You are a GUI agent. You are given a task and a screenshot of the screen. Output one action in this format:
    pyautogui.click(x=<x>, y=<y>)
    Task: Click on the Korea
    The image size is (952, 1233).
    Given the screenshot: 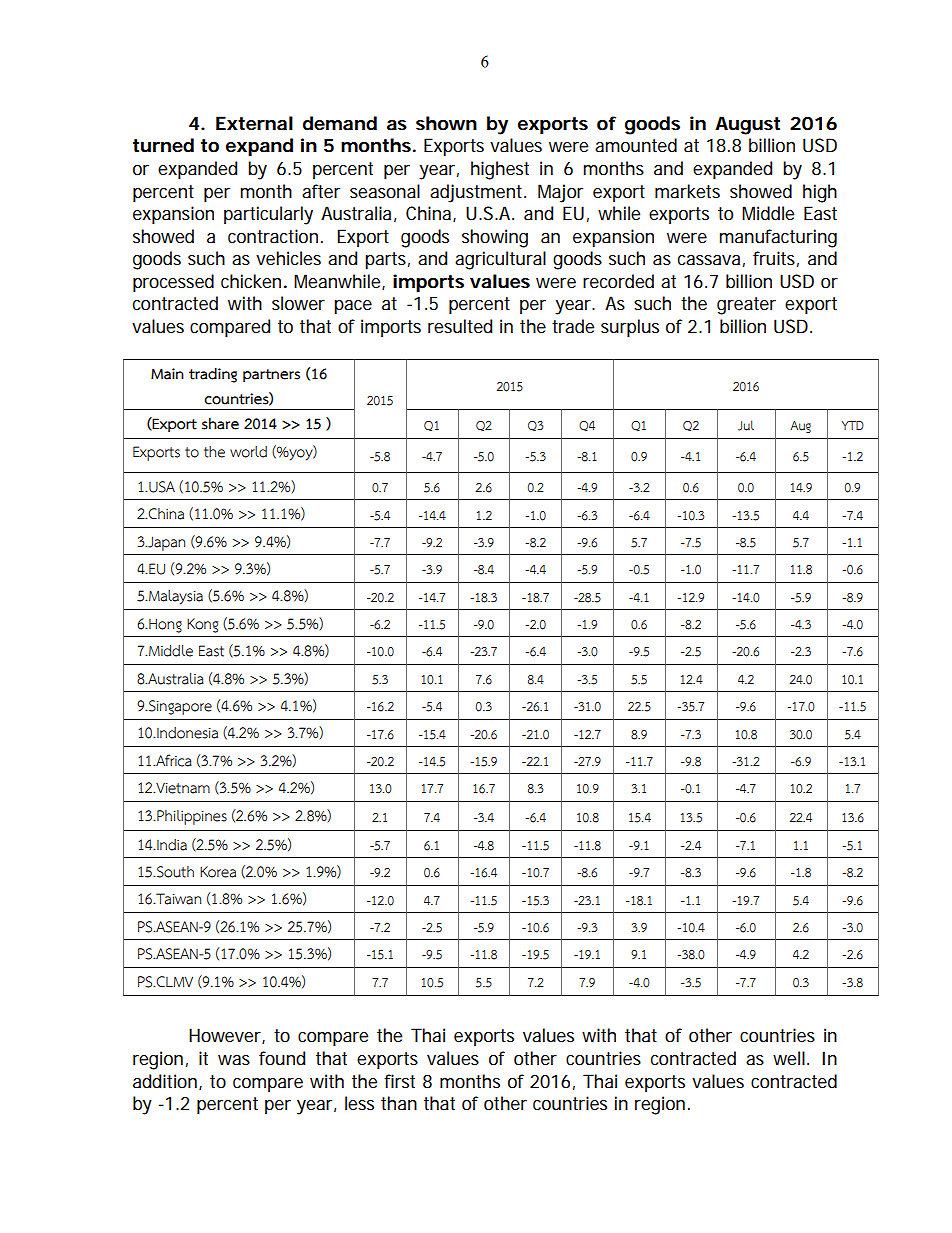 What is the action you would take?
    pyautogui.click(x=218, y=872)
